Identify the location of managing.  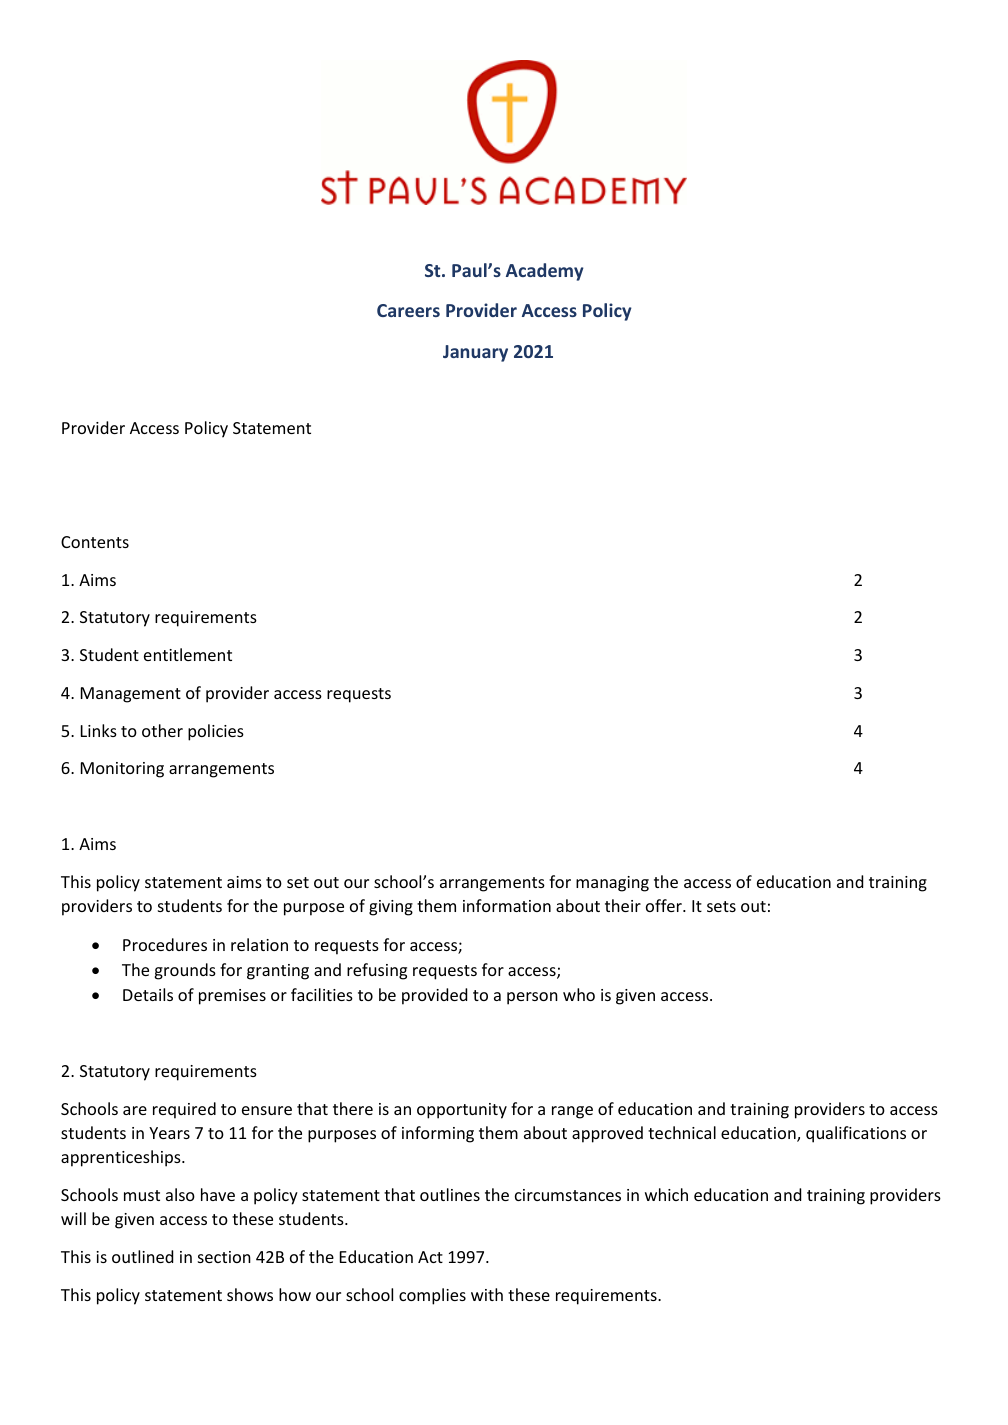
(612, 884).
